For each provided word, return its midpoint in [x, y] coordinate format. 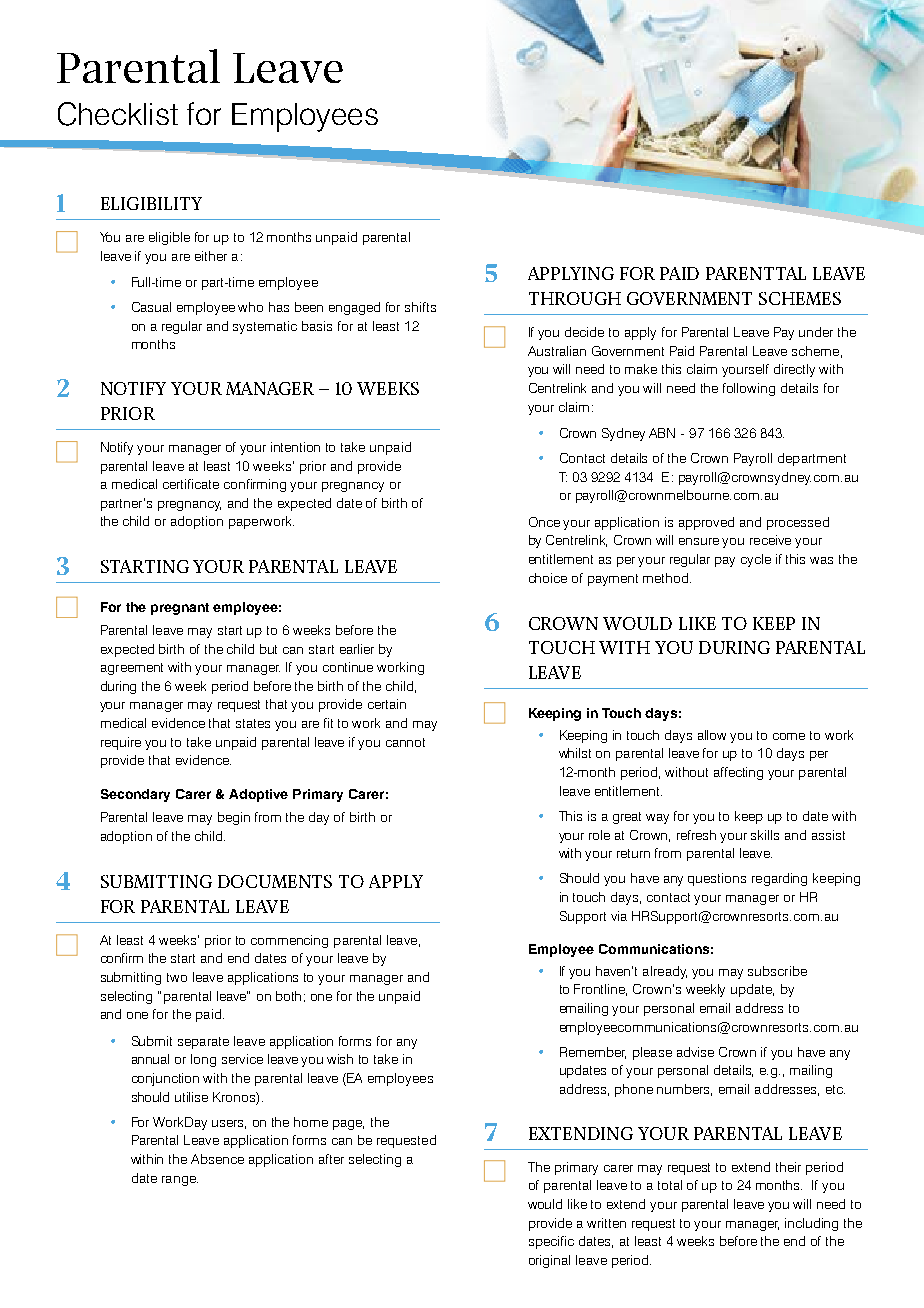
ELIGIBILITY [151, 203]
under [816, 332]
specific [551, 1242]
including [811, 1224]
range [180, 1181]
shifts [420, 307]
